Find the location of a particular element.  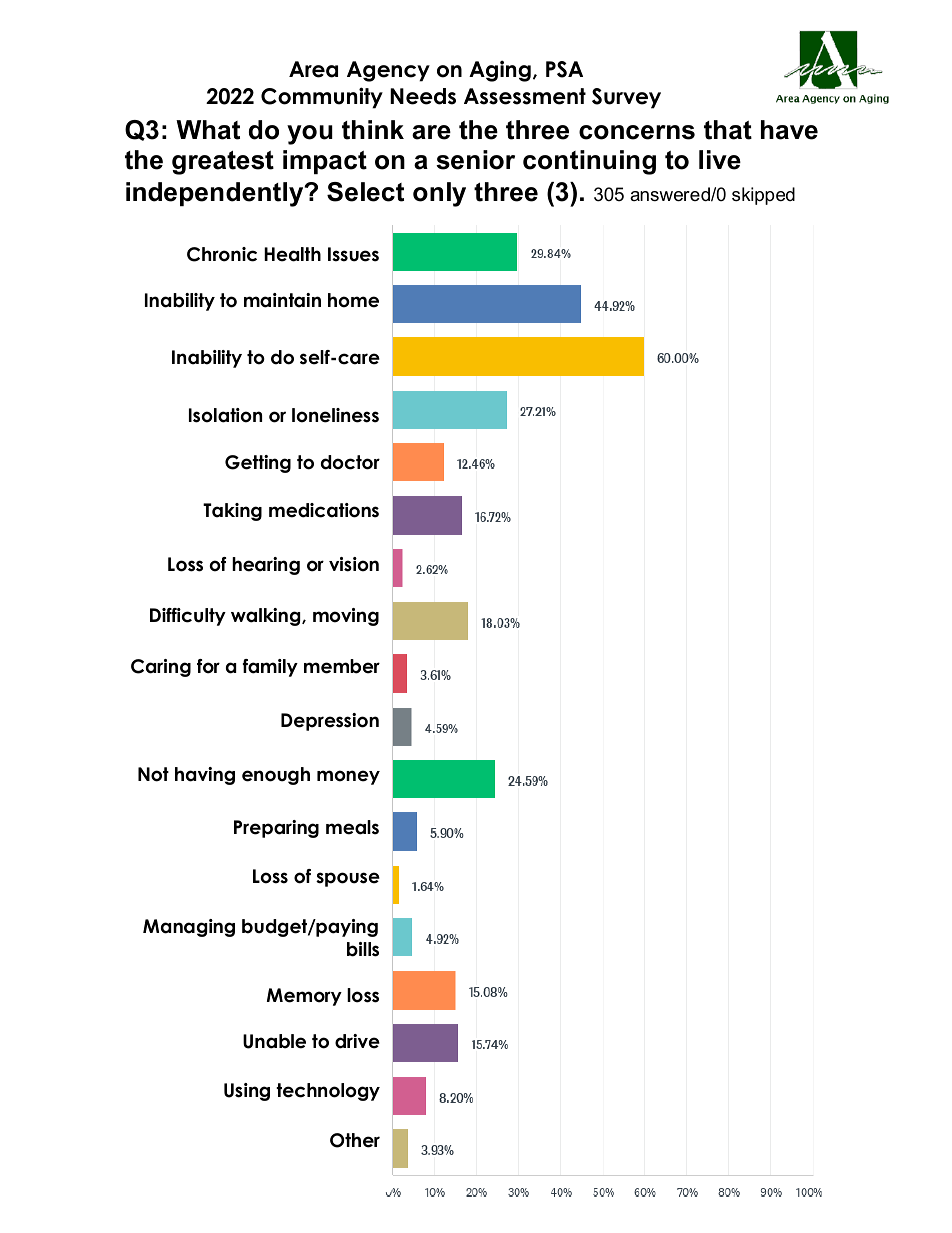

that is located at coordinates (728, 130).
